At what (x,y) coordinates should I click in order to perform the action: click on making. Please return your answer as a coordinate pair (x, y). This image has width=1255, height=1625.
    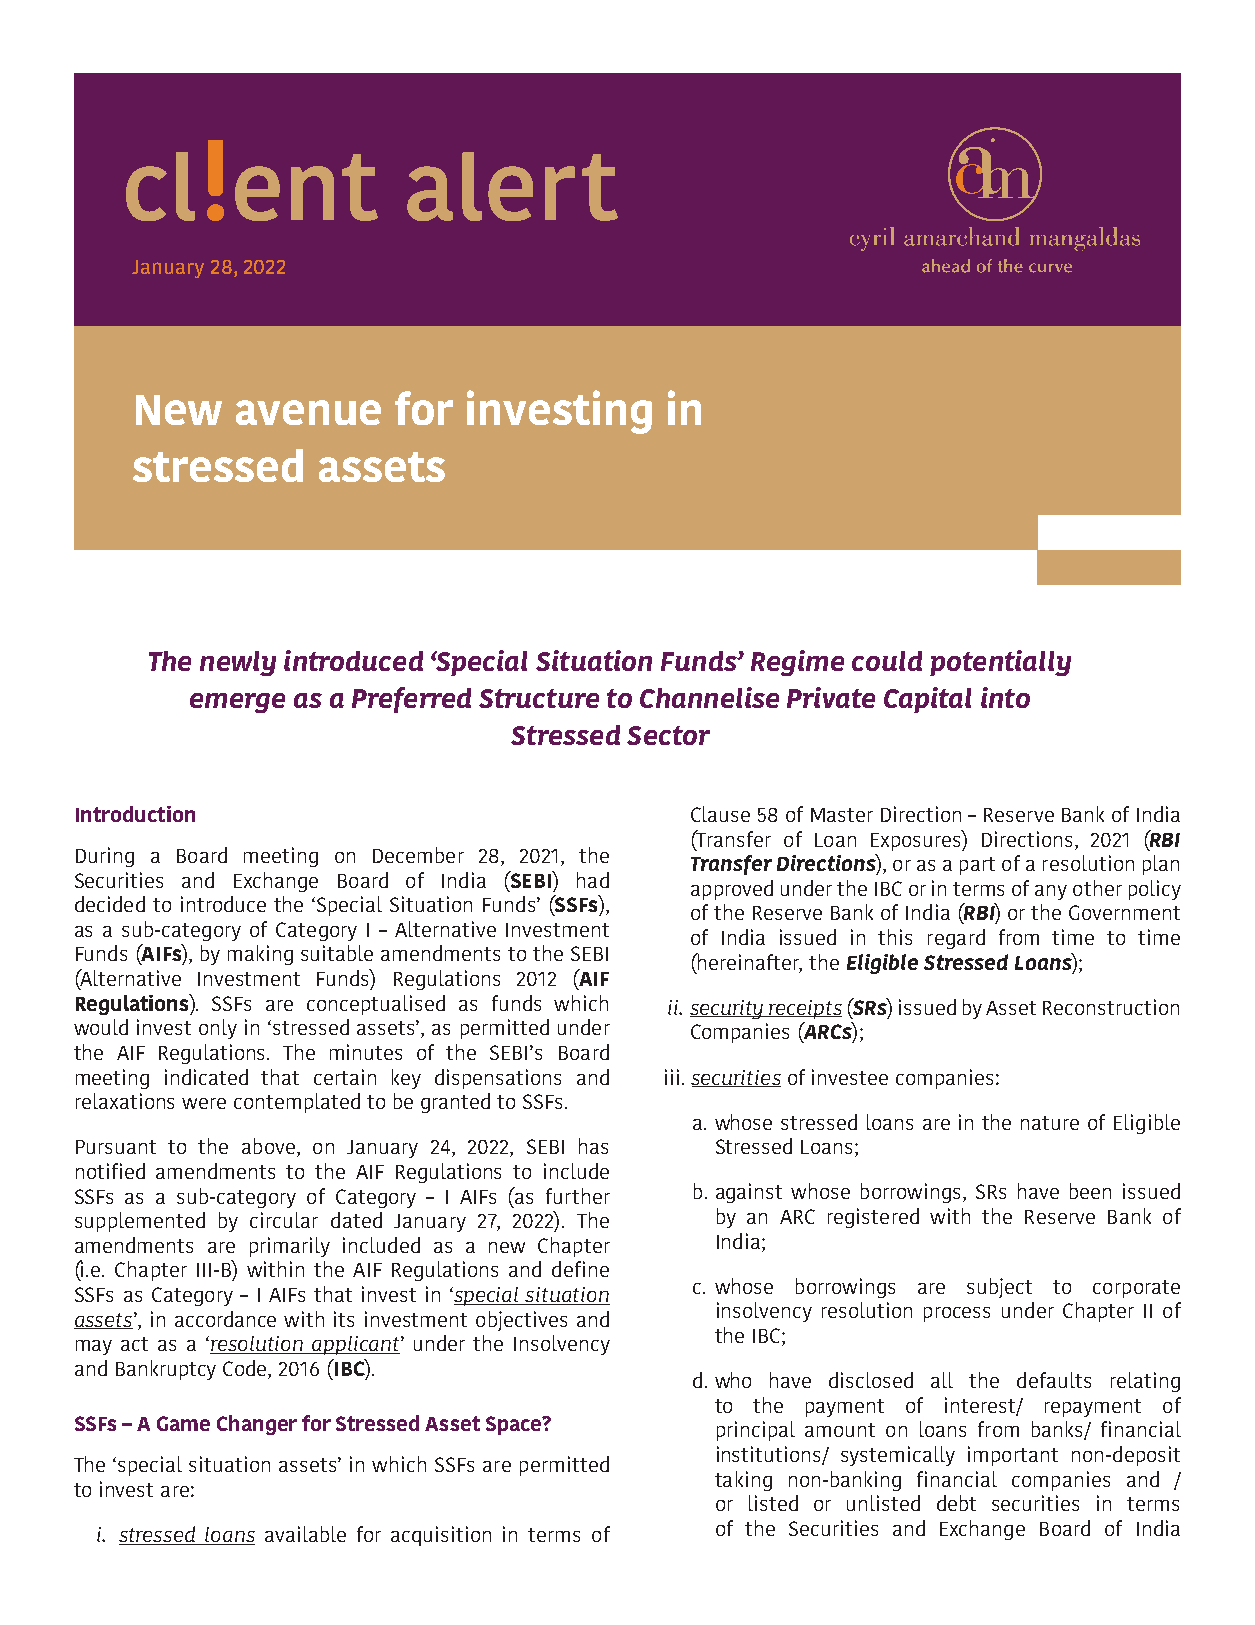
    Looking at the image, I should click on (260, 955).
